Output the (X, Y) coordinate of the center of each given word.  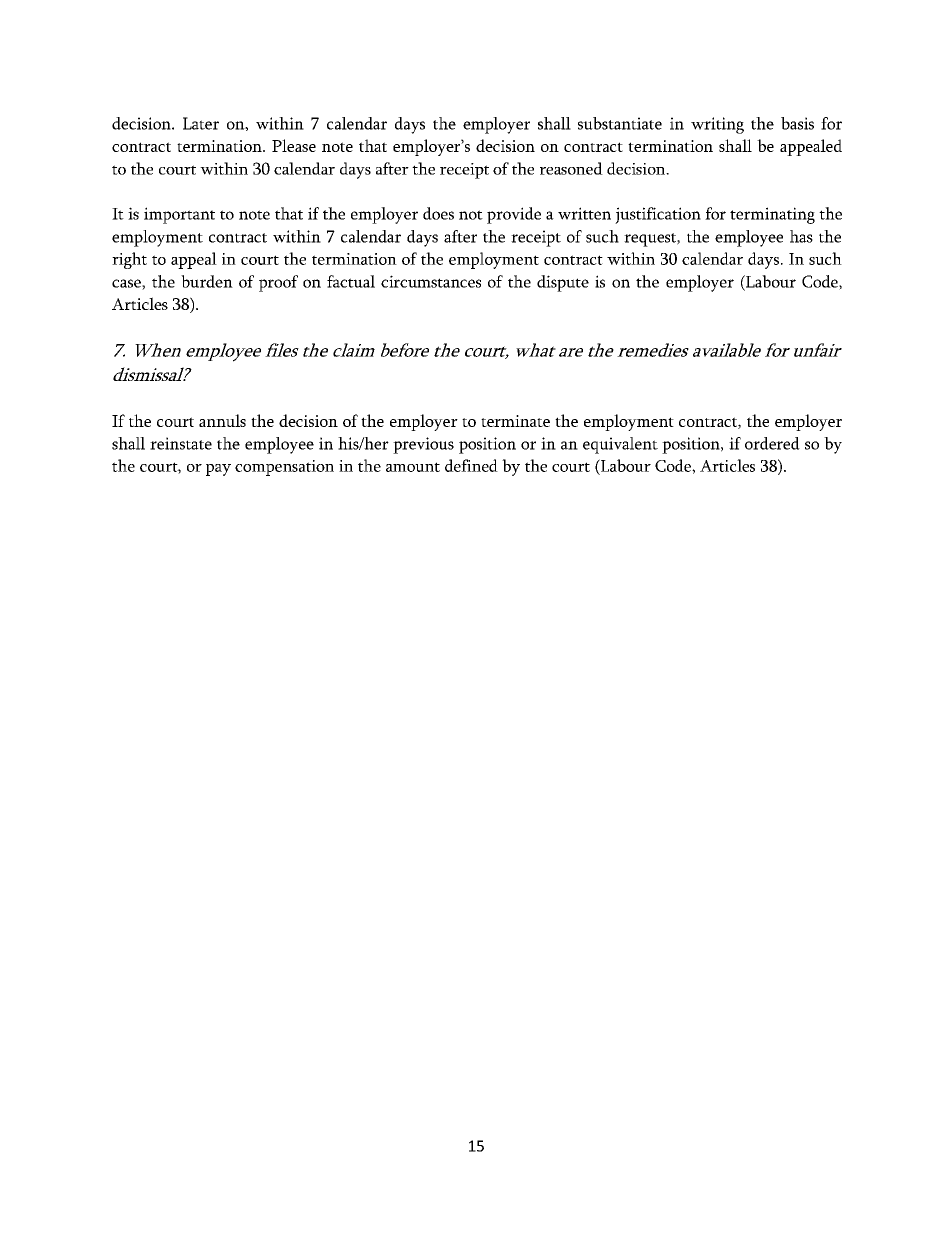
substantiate (620, 123)
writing (717, 125)
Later (201, 123)
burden (207, 281)
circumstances (431, 281)
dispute (563, 283)
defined (471, 465)
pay (218, 470)
